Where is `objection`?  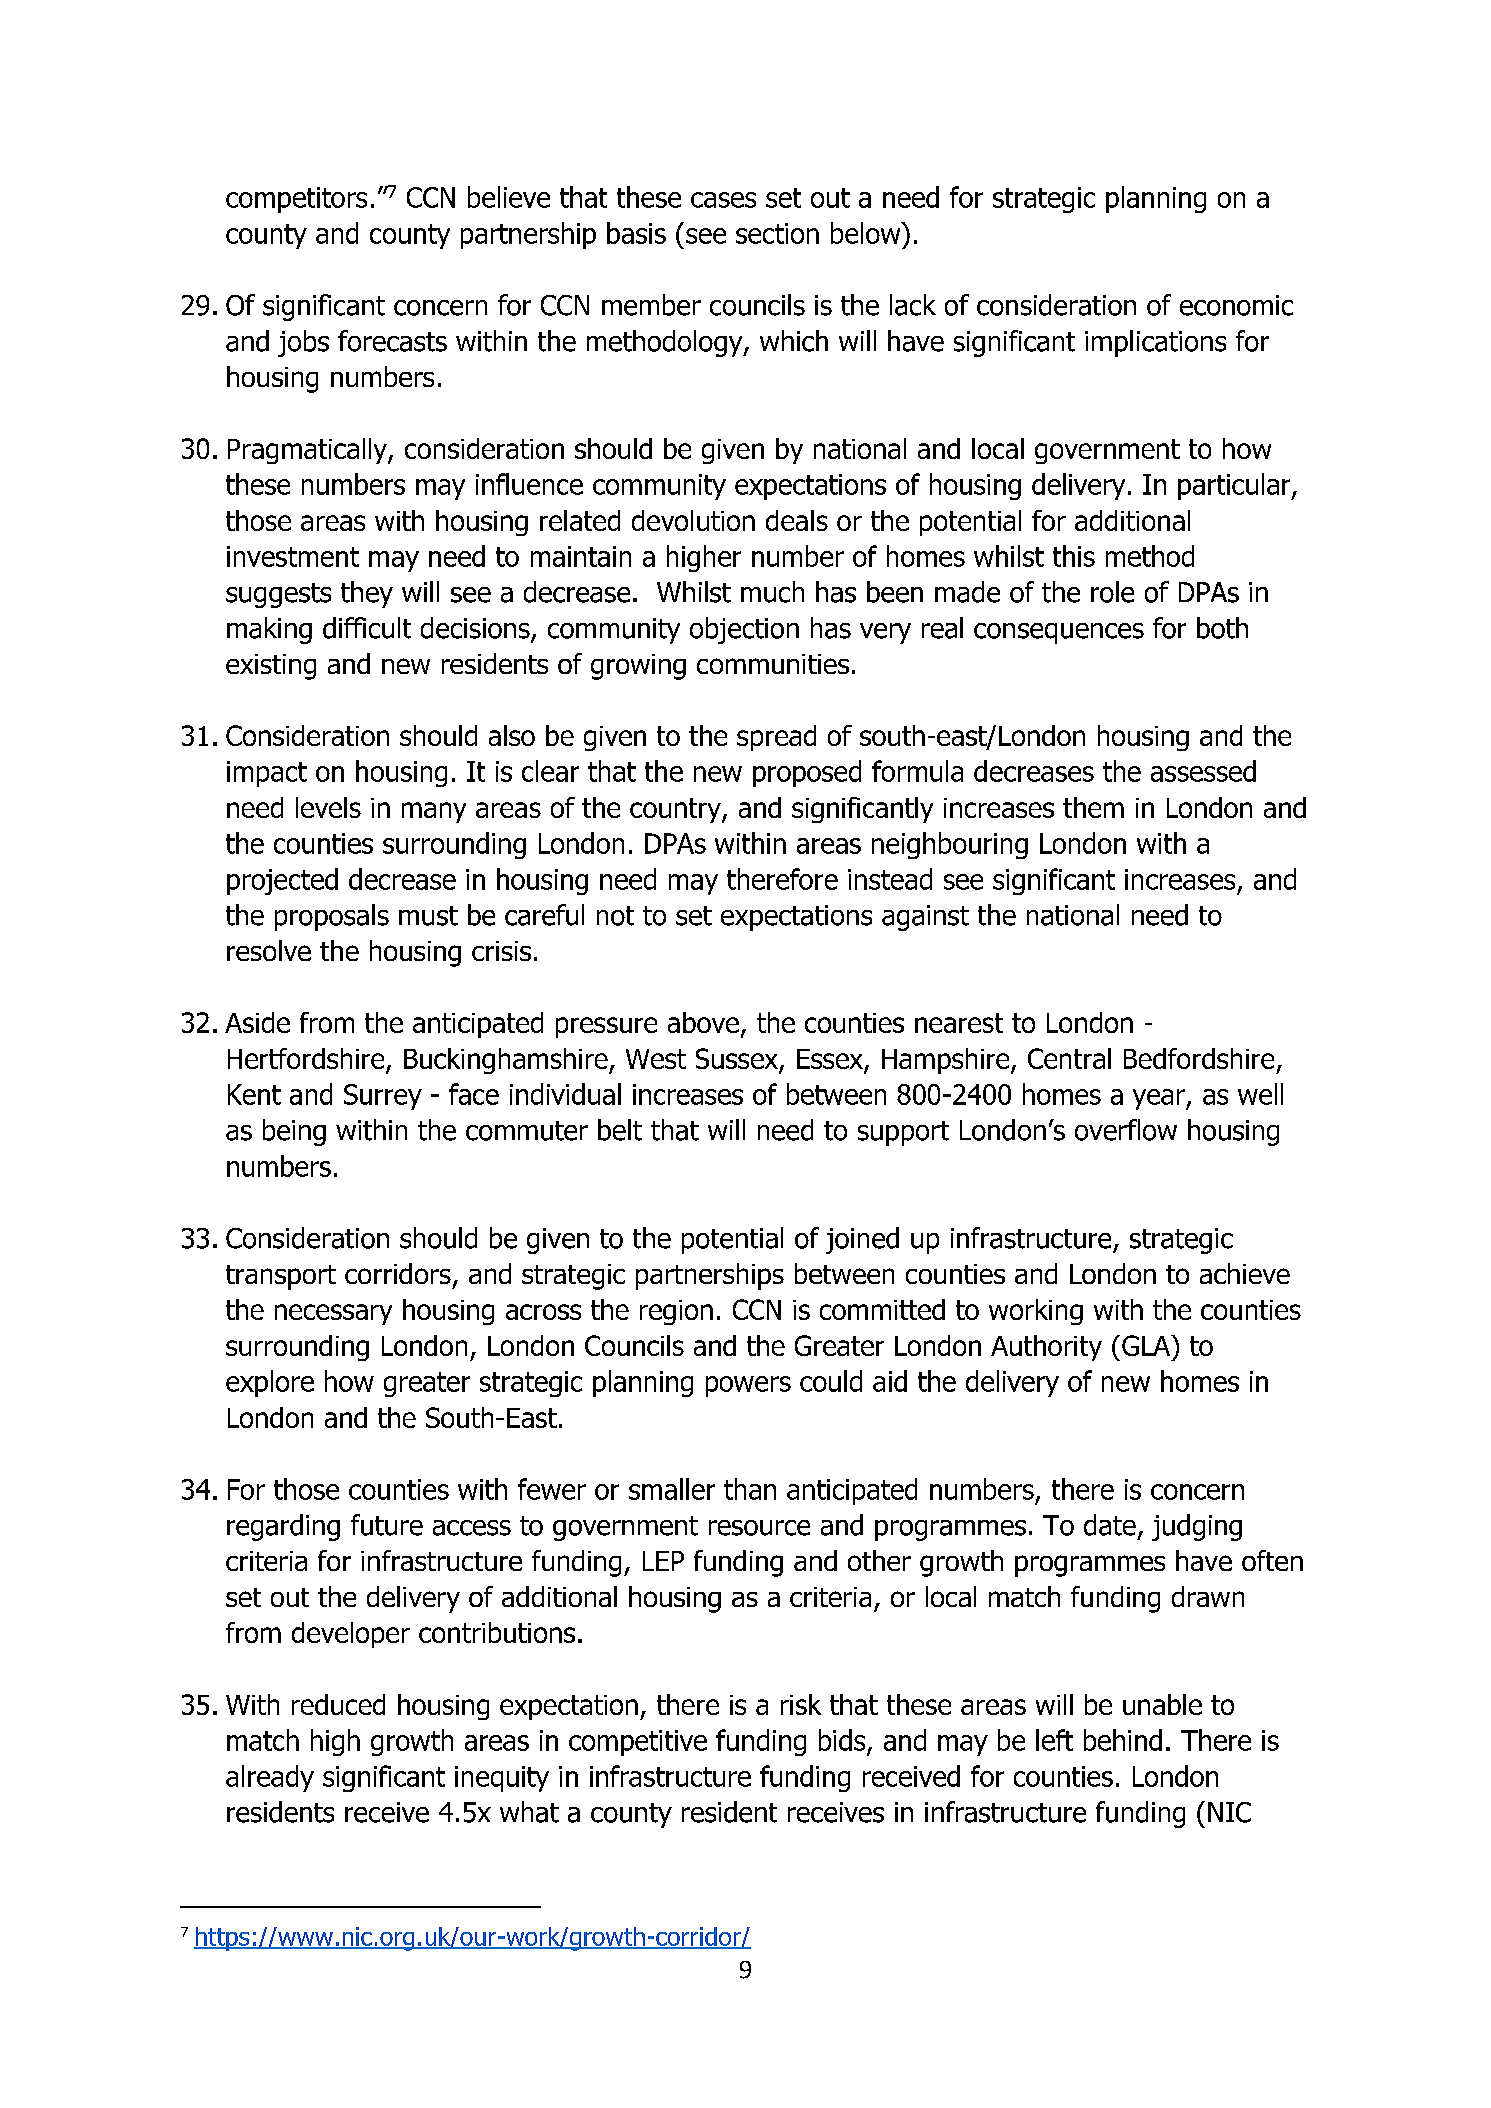
objection is located at coordinates (744, 630).
